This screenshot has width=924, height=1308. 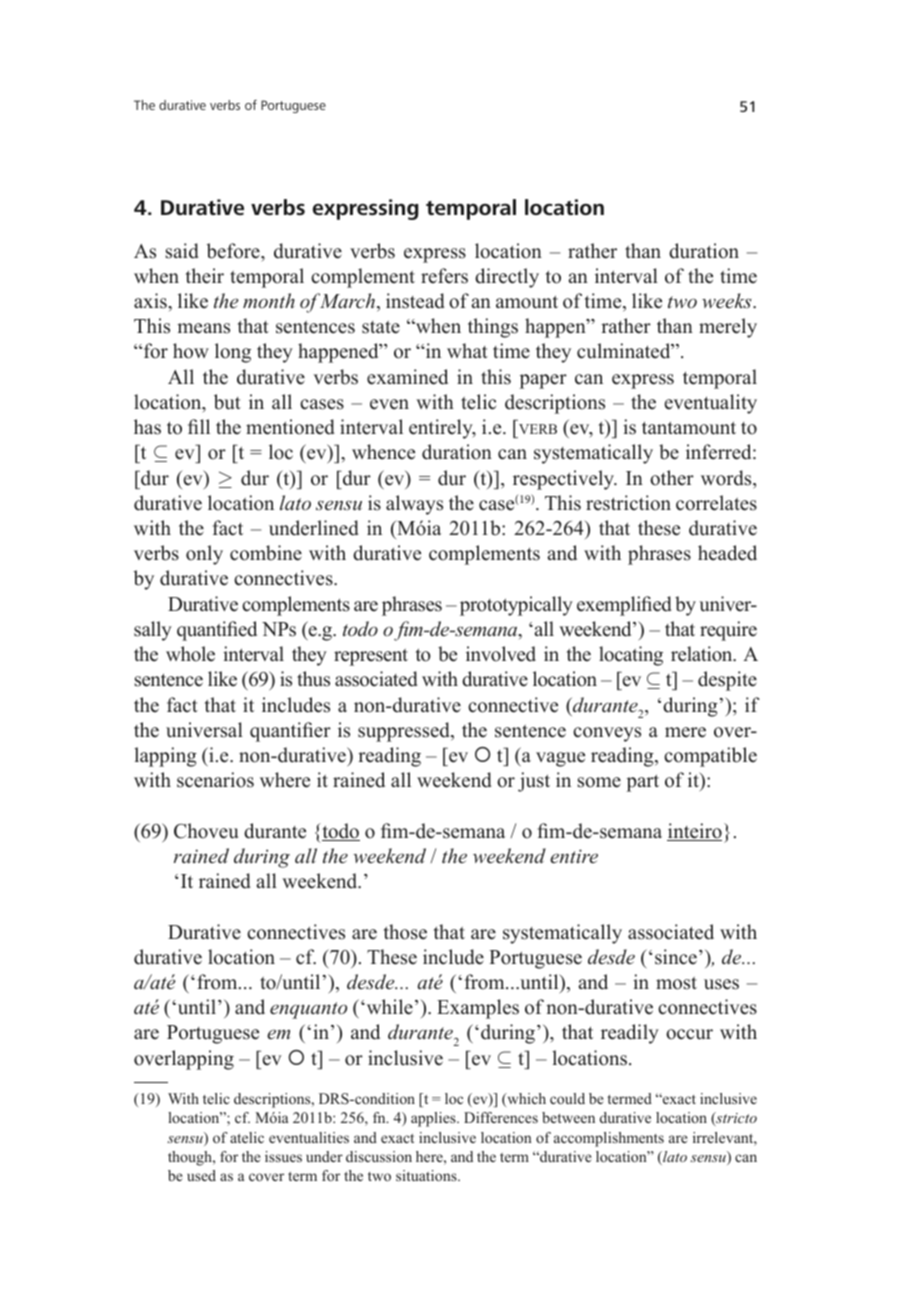 What do you see at coordinates (201, 1175) in the screenshot?
I see `used` at bounding box center [201, 1175].
